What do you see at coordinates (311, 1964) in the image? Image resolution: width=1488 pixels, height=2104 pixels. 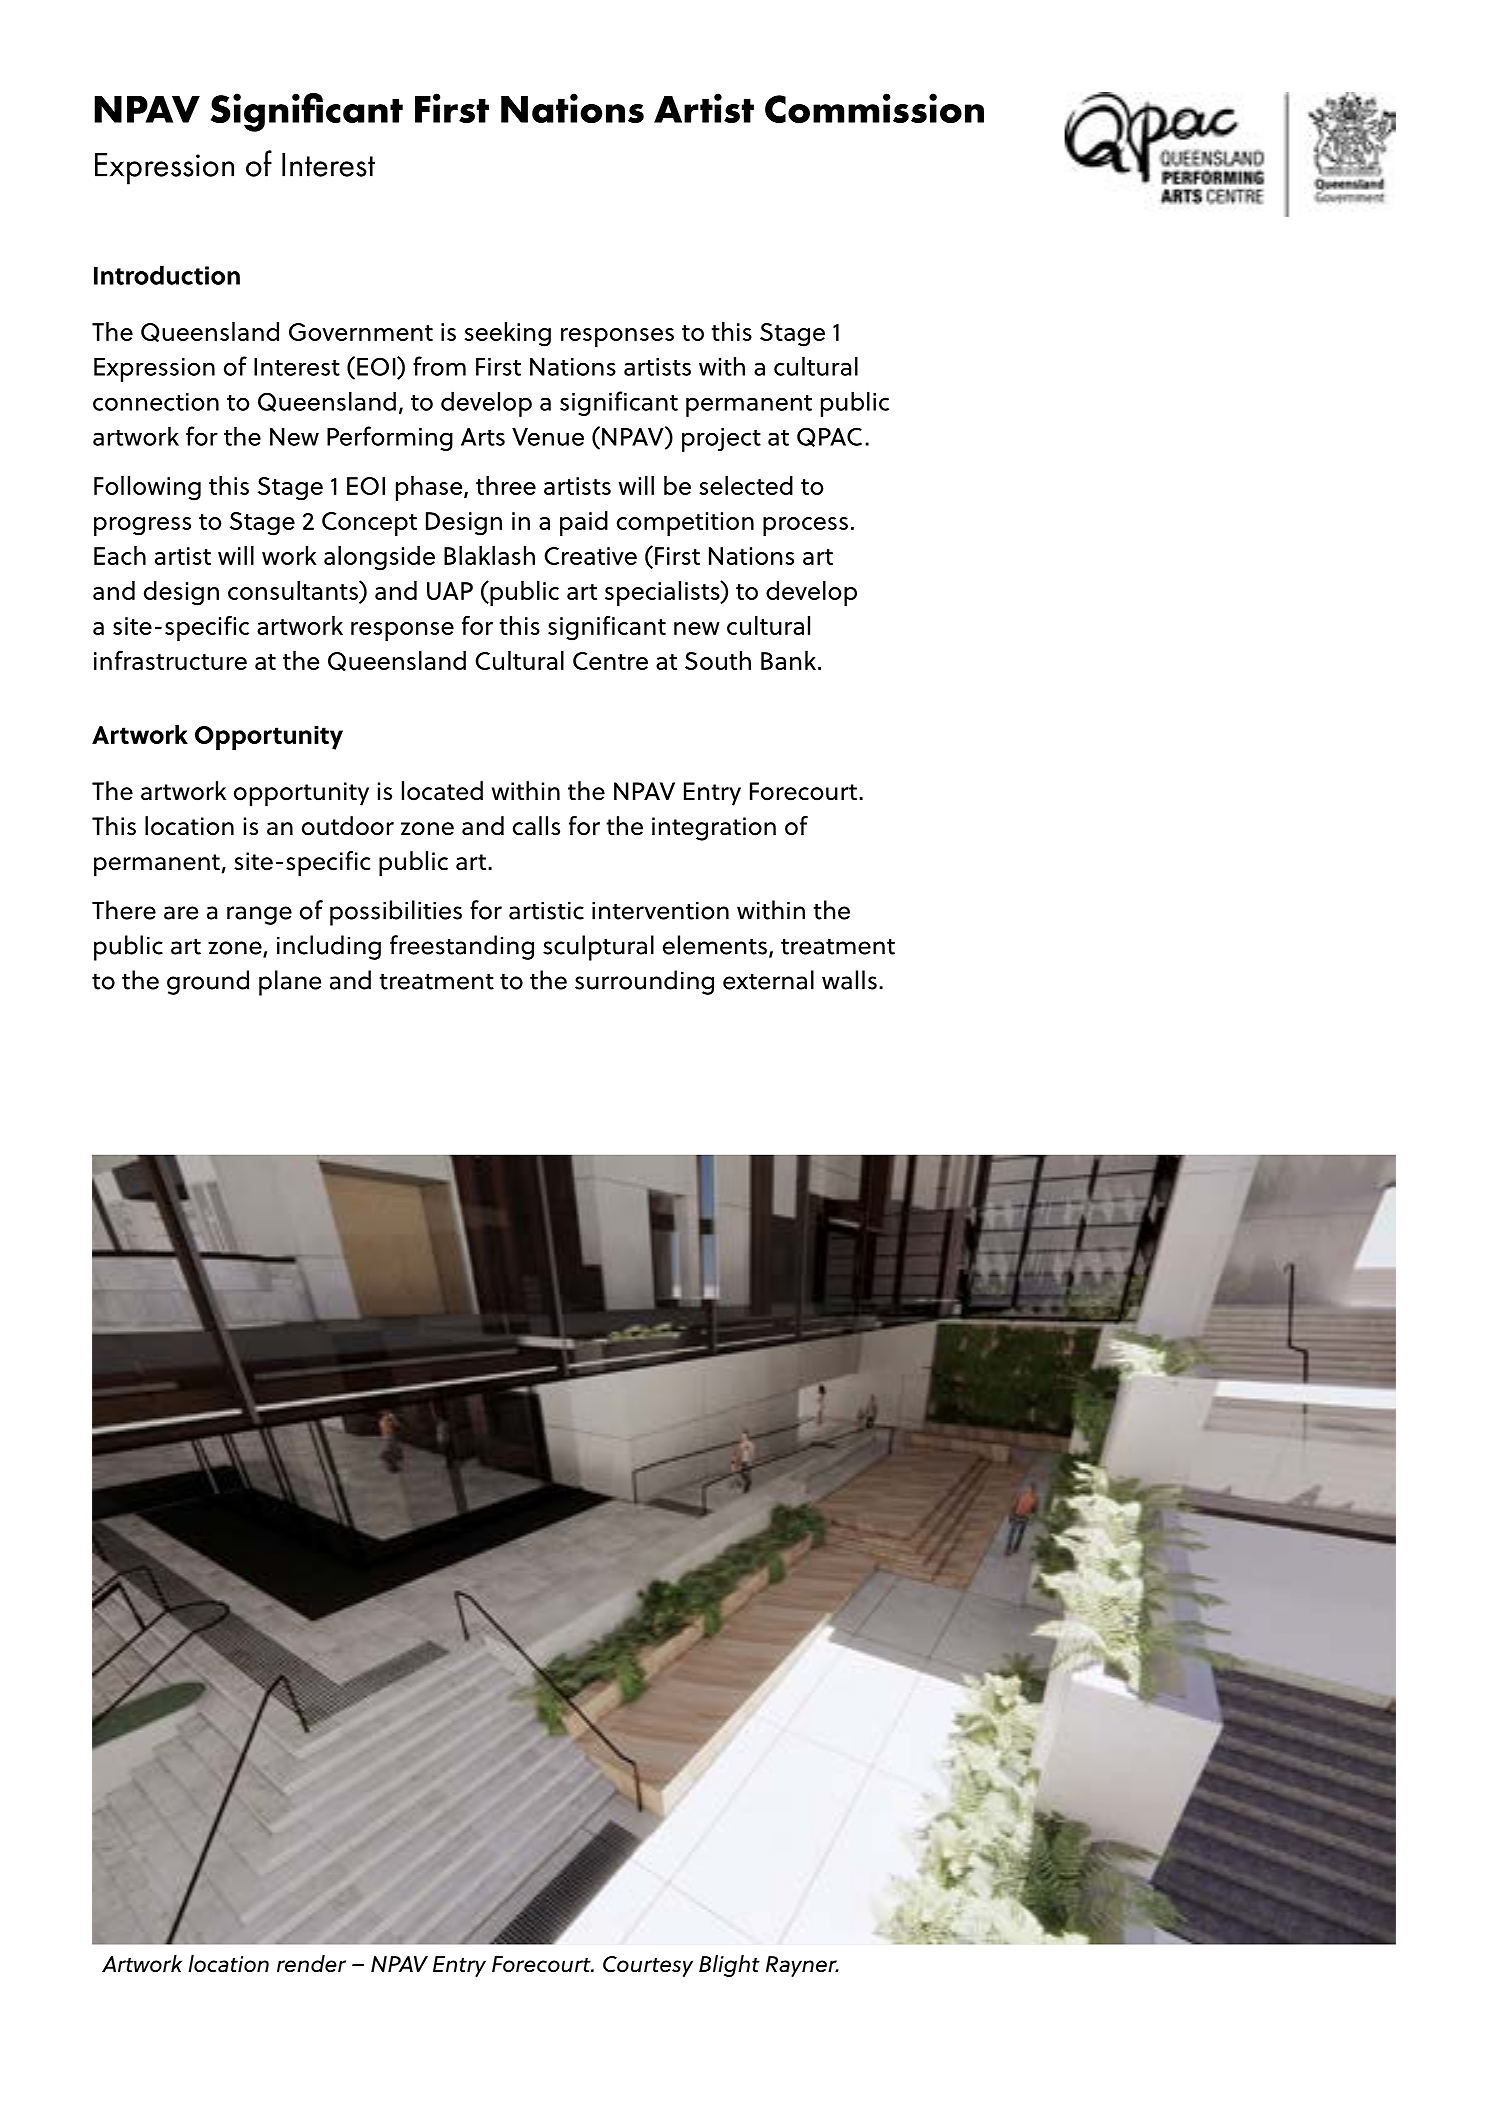 I see `render` at bounding box center [311, 1964].
